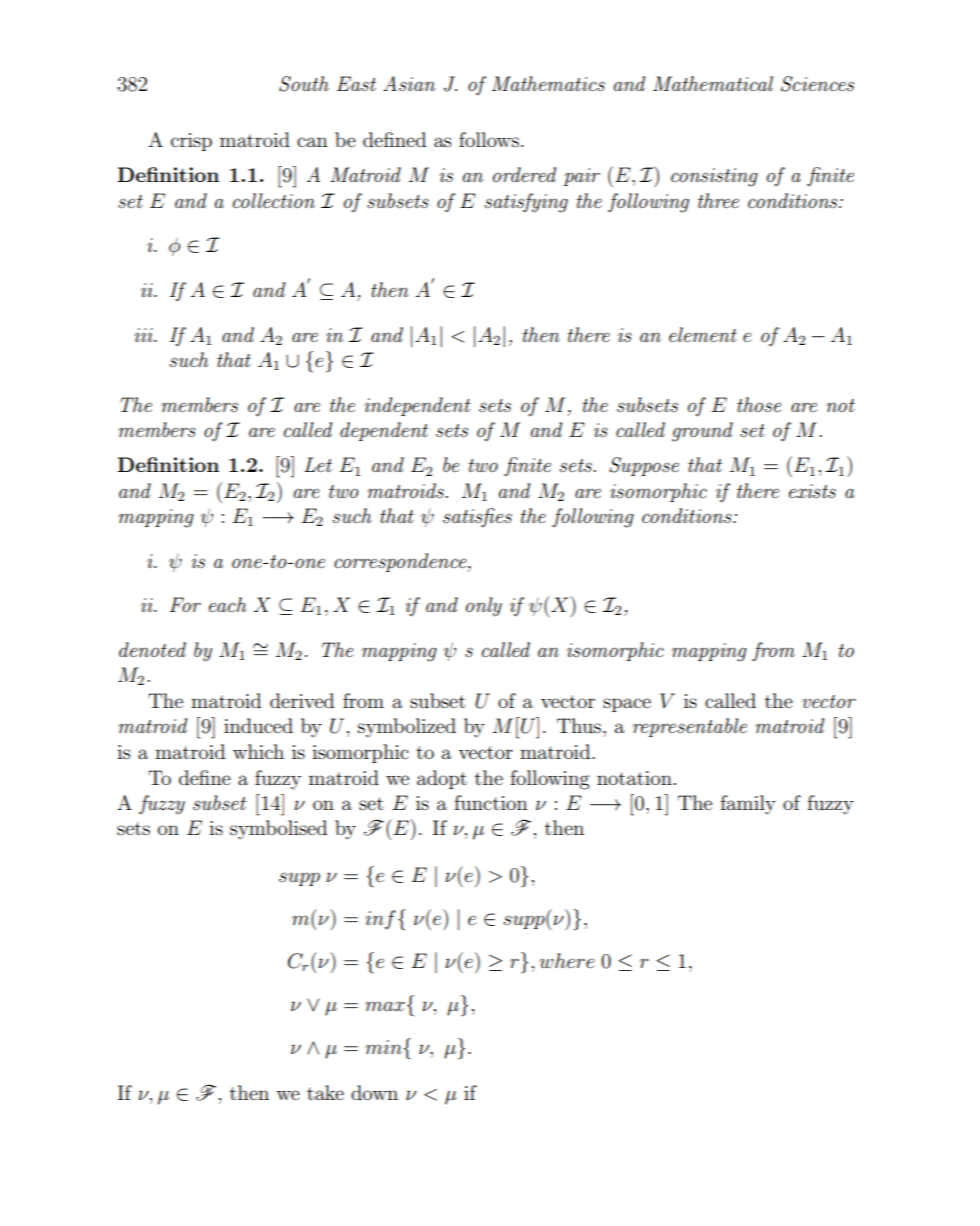 Image resolution: width=980 pixels, height=1226 pixels. Describe the element at coordinates (325, 1092) in the screenshot. I see `take` at that location.
